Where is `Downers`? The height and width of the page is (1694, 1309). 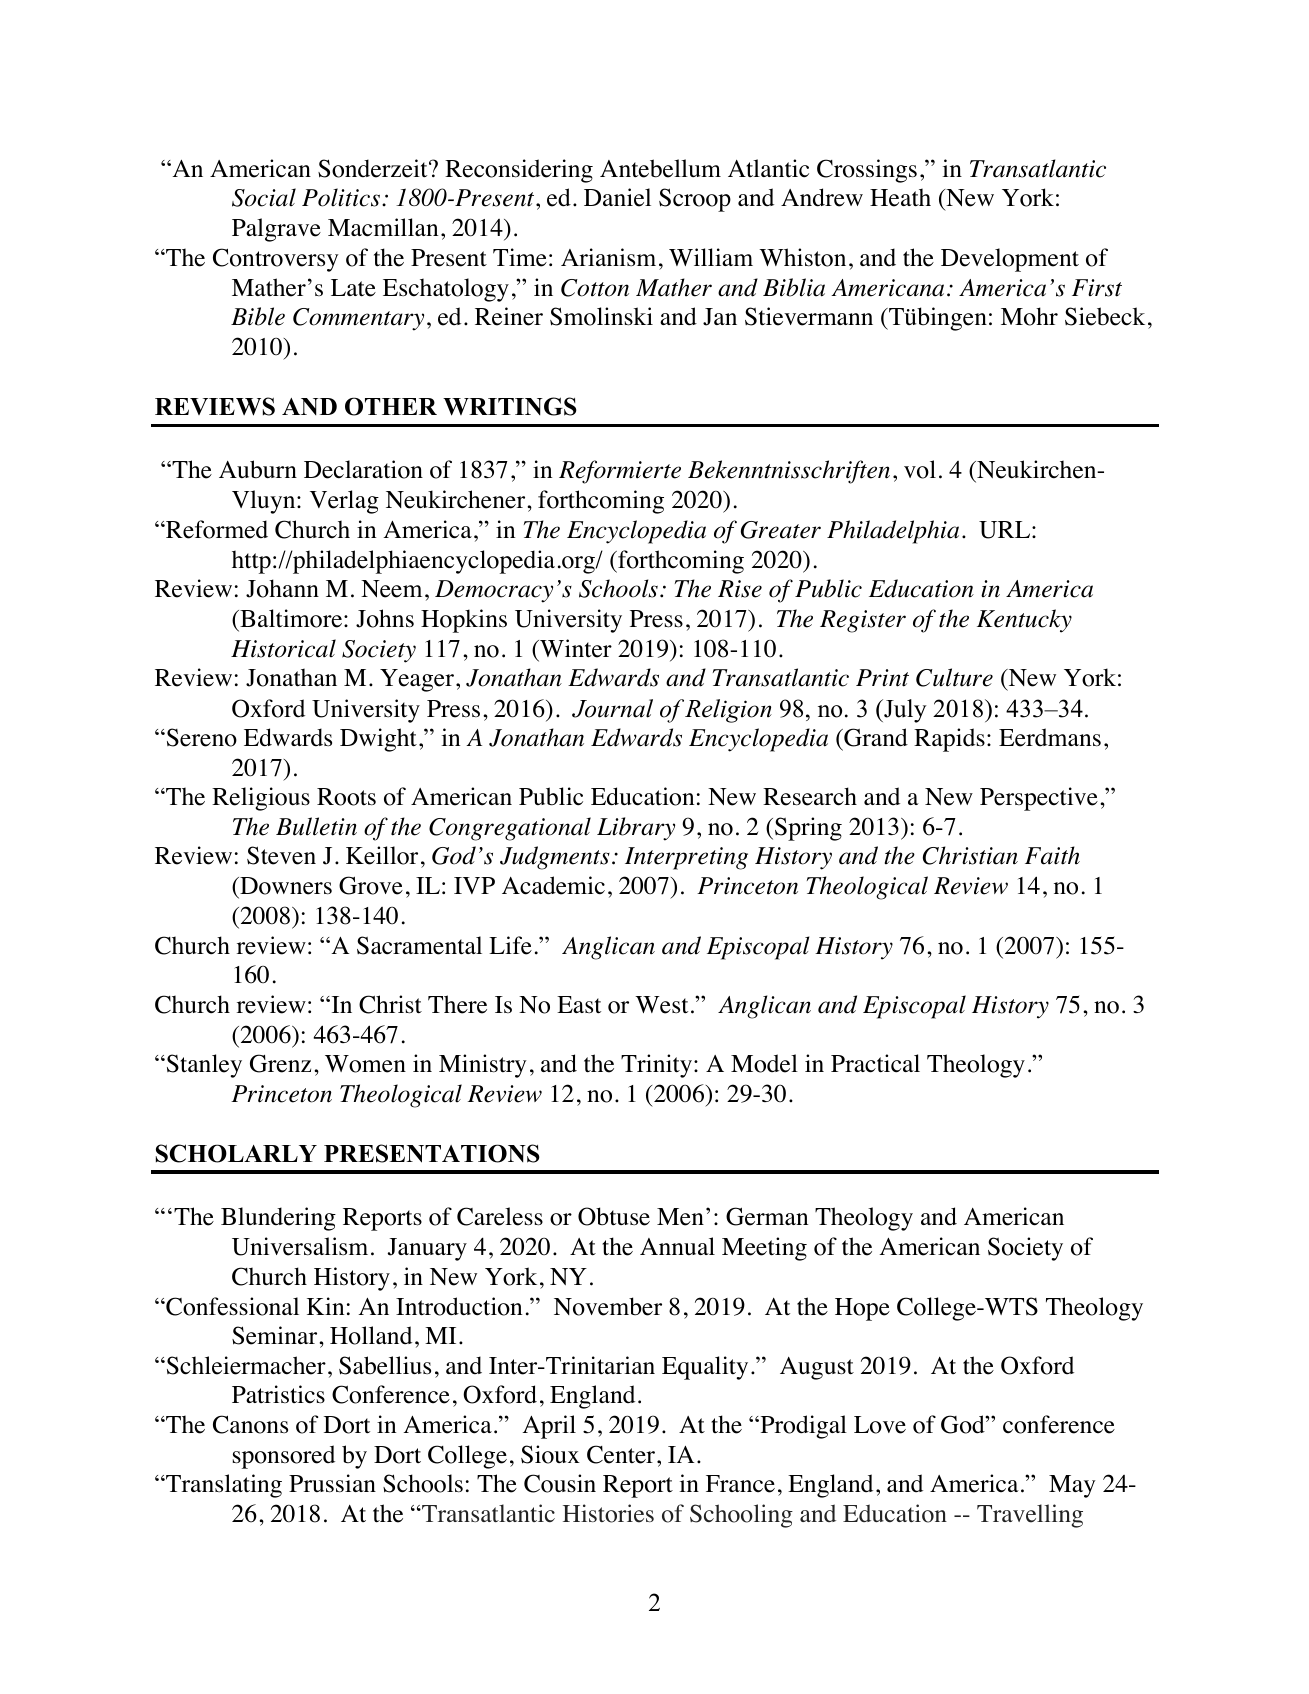
Downers is located at coordinates (285, 887).
